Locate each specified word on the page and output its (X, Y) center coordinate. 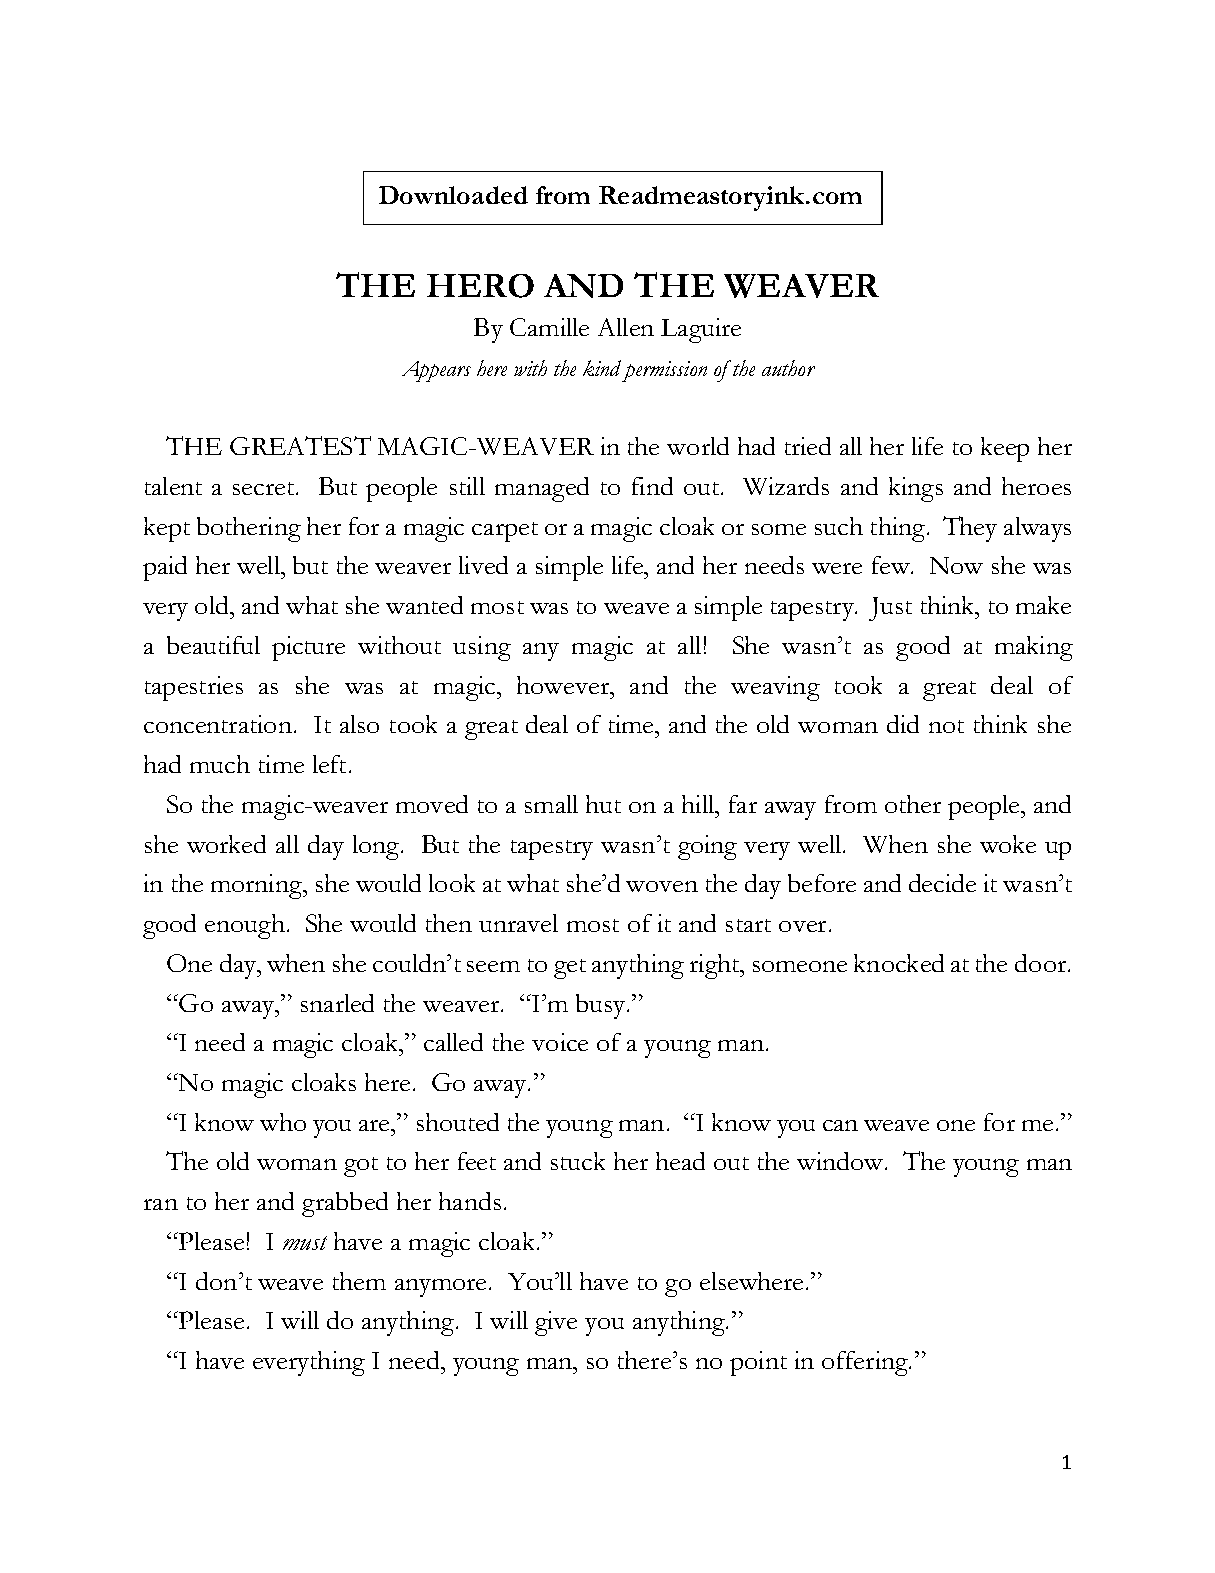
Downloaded (453, 195)
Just (890, 609)
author (788, 368)
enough (245, 926)
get (570, 969)
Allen (626, 327)
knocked (899, 963)
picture (308, 648)
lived (483, 565)
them (359, 1281)
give (556, 1323)
